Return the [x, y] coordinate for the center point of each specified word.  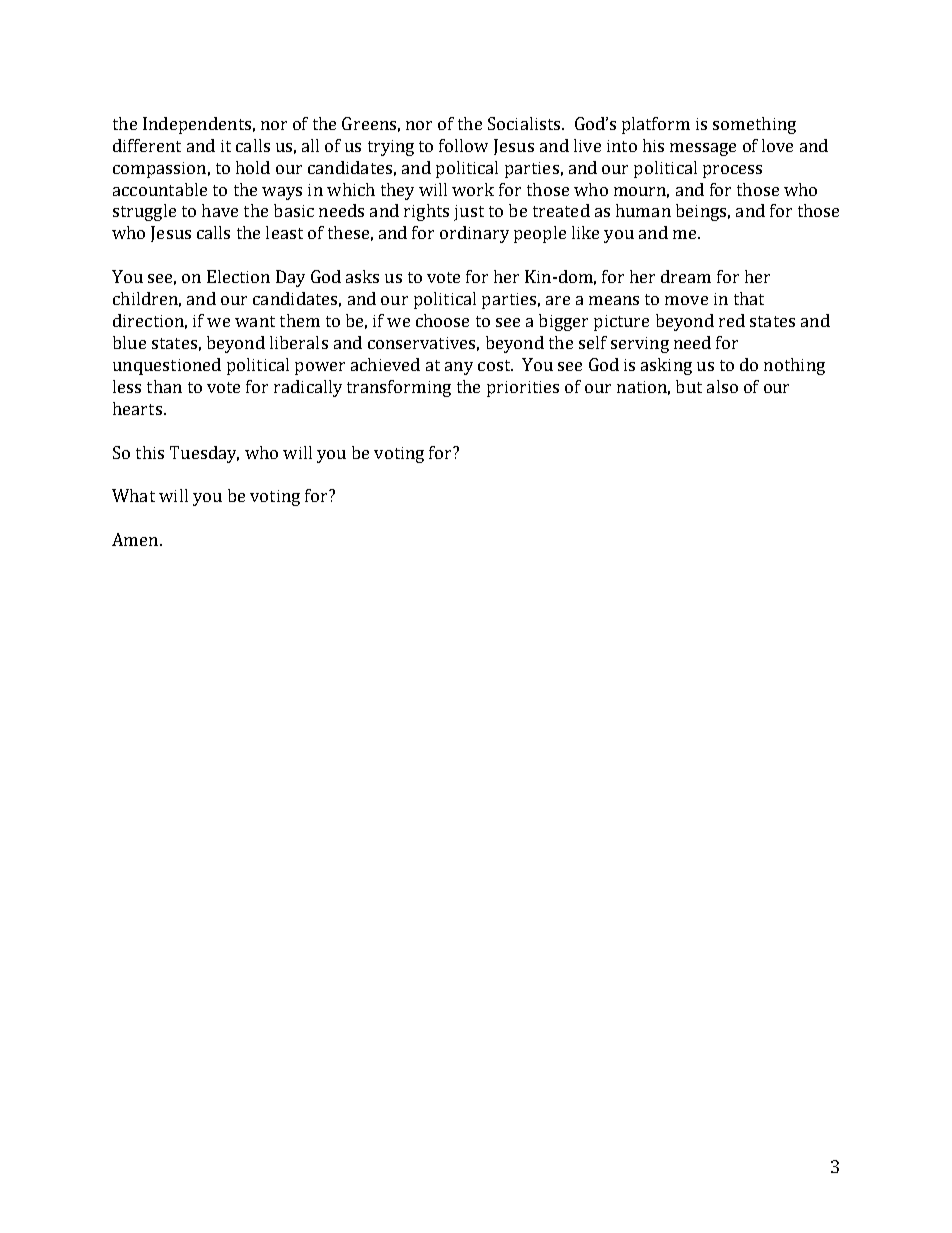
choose [442, 320]
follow [463, 145]
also [722, 386]
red [732, 320]
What [133, 495]
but [689, 386]
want [255, 321]
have [220, 210]
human [643, 210]
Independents [197, 125]
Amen [135, 539]
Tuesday [204, 454]
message [703, 149]
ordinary [474, 234]
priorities [523, 389]
